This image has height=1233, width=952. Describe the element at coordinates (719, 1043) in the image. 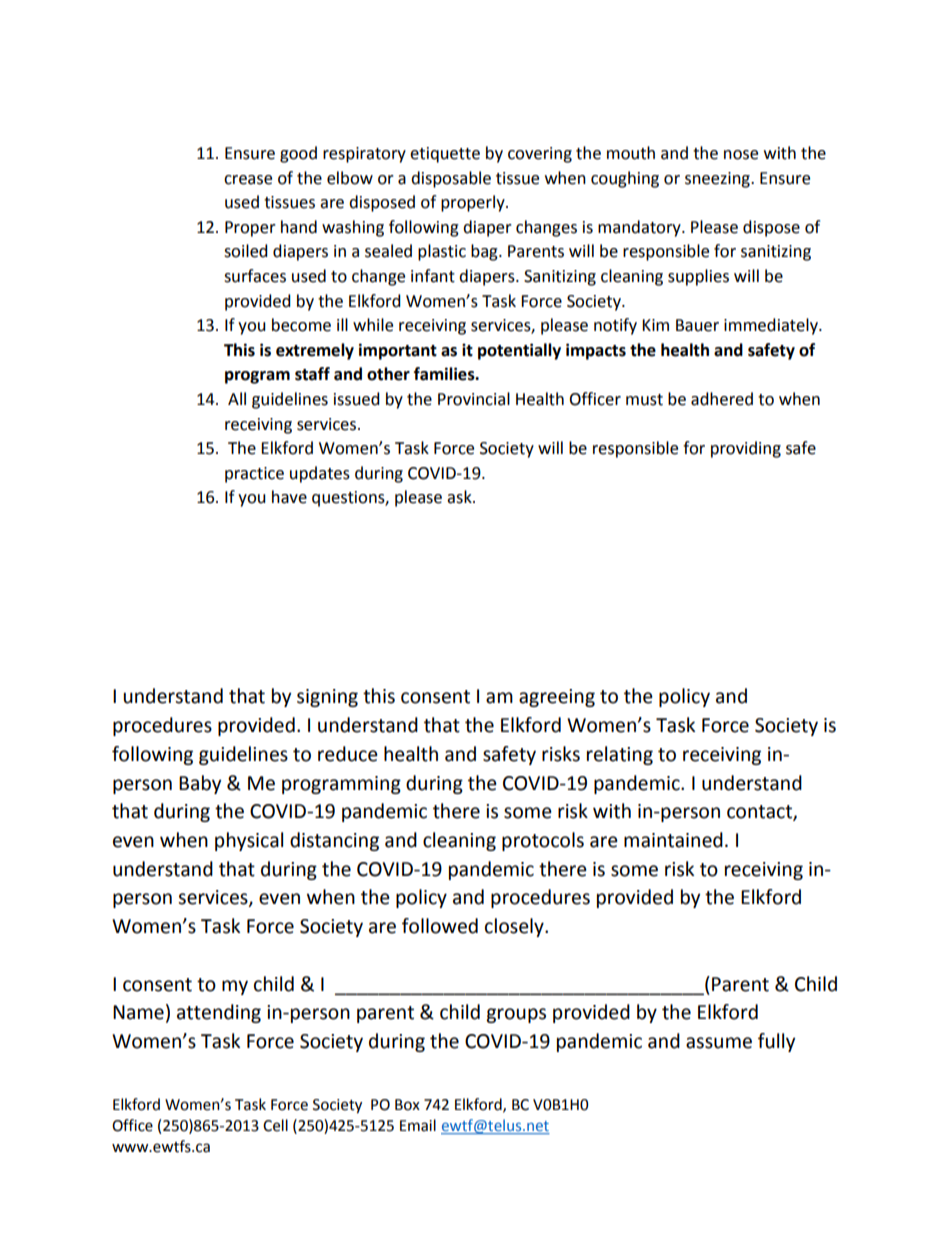

I see `assume` at that location.
